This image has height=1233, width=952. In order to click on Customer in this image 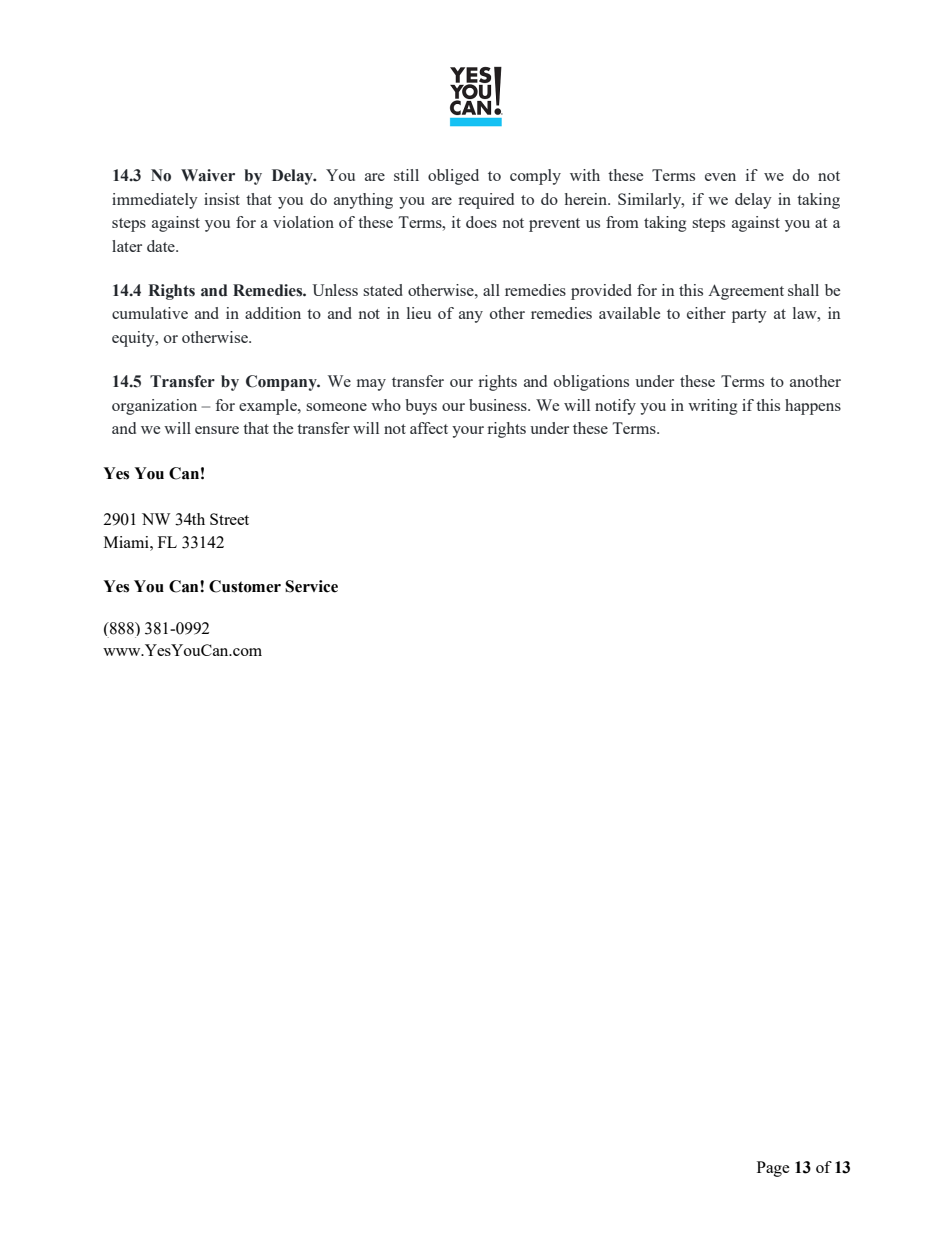, I will do `click(245, 586)`.
